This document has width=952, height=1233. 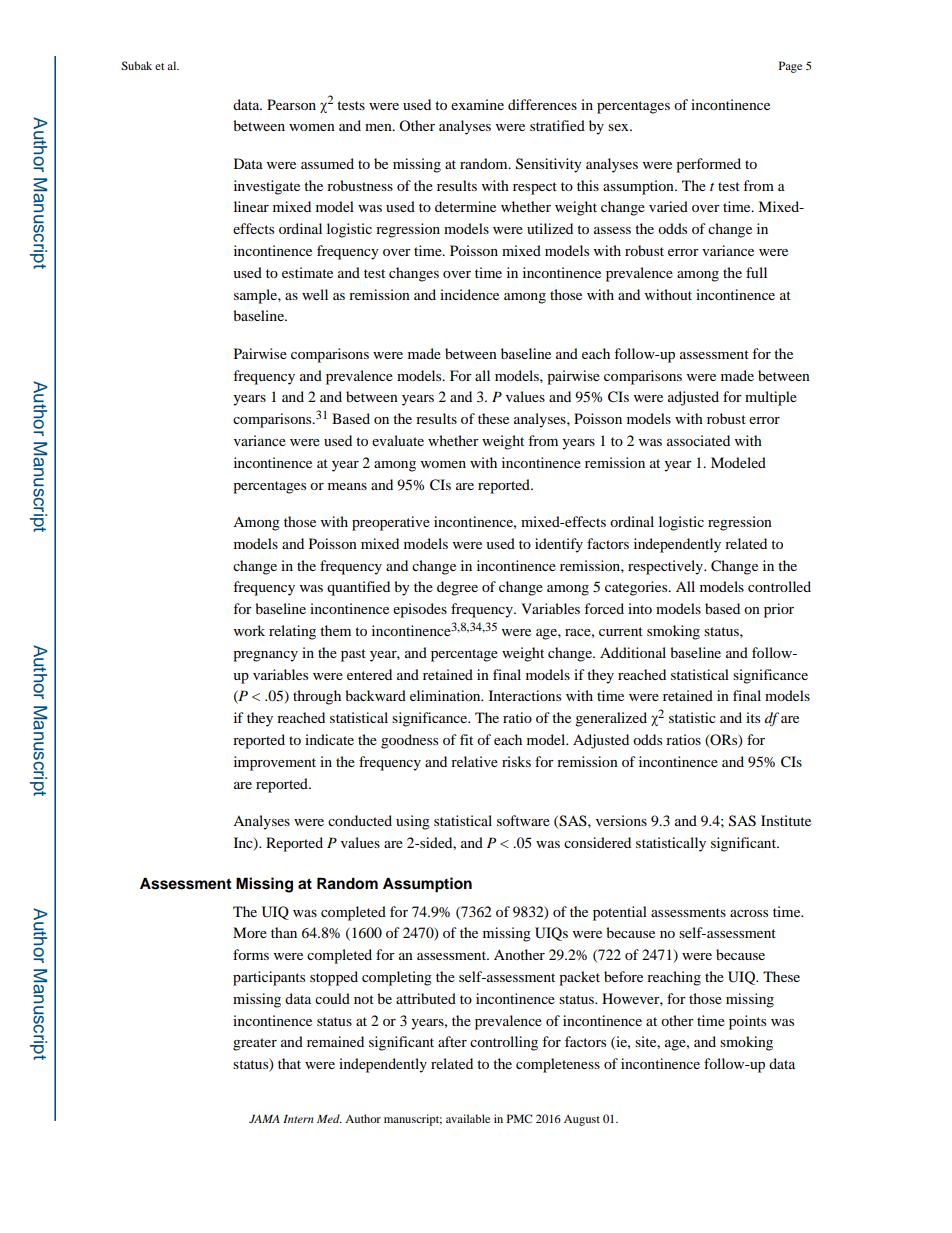 I want to click on Intern, so click(x=298, y=1119).
